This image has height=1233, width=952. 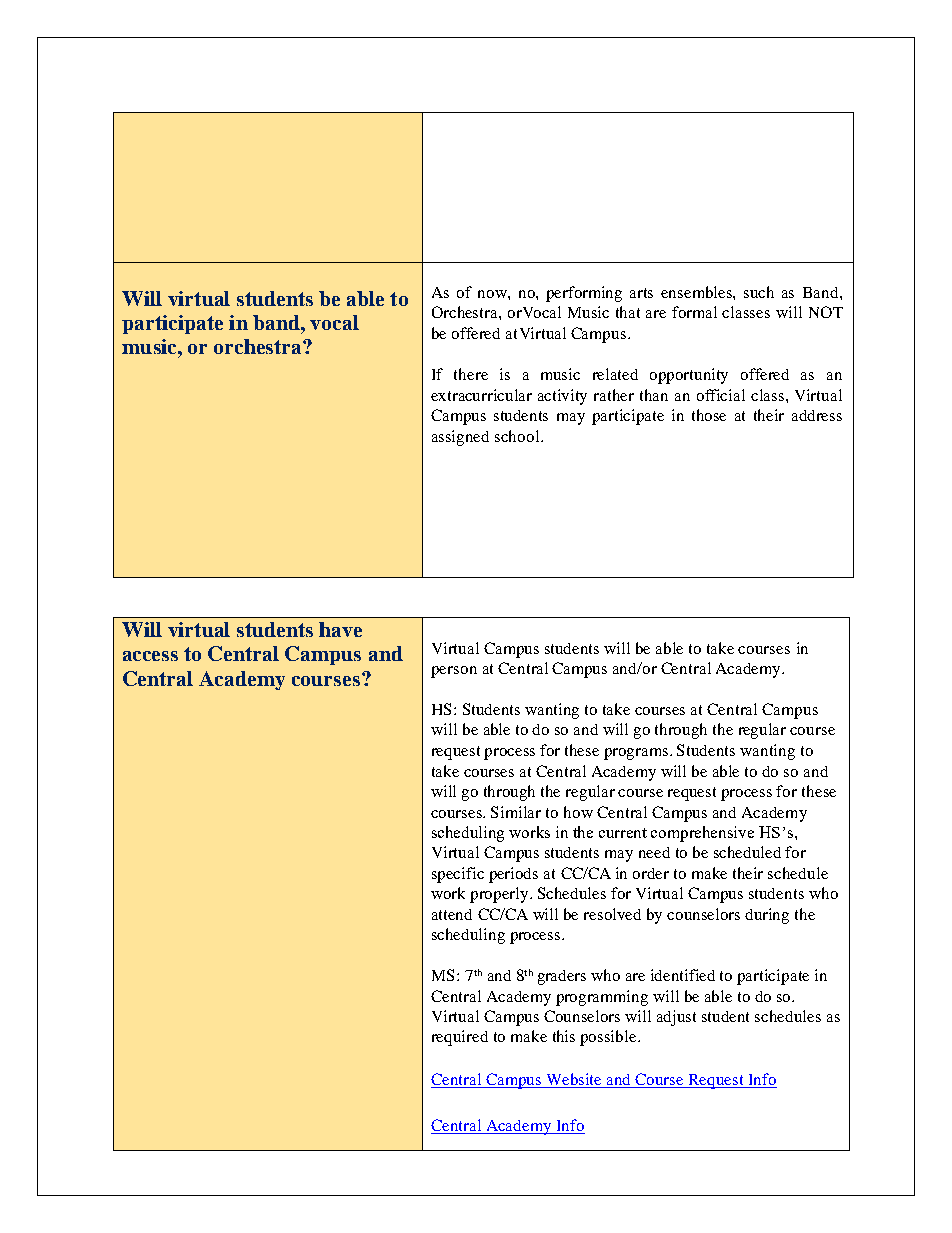 I want to click on person, so click(x=454, y=672).
